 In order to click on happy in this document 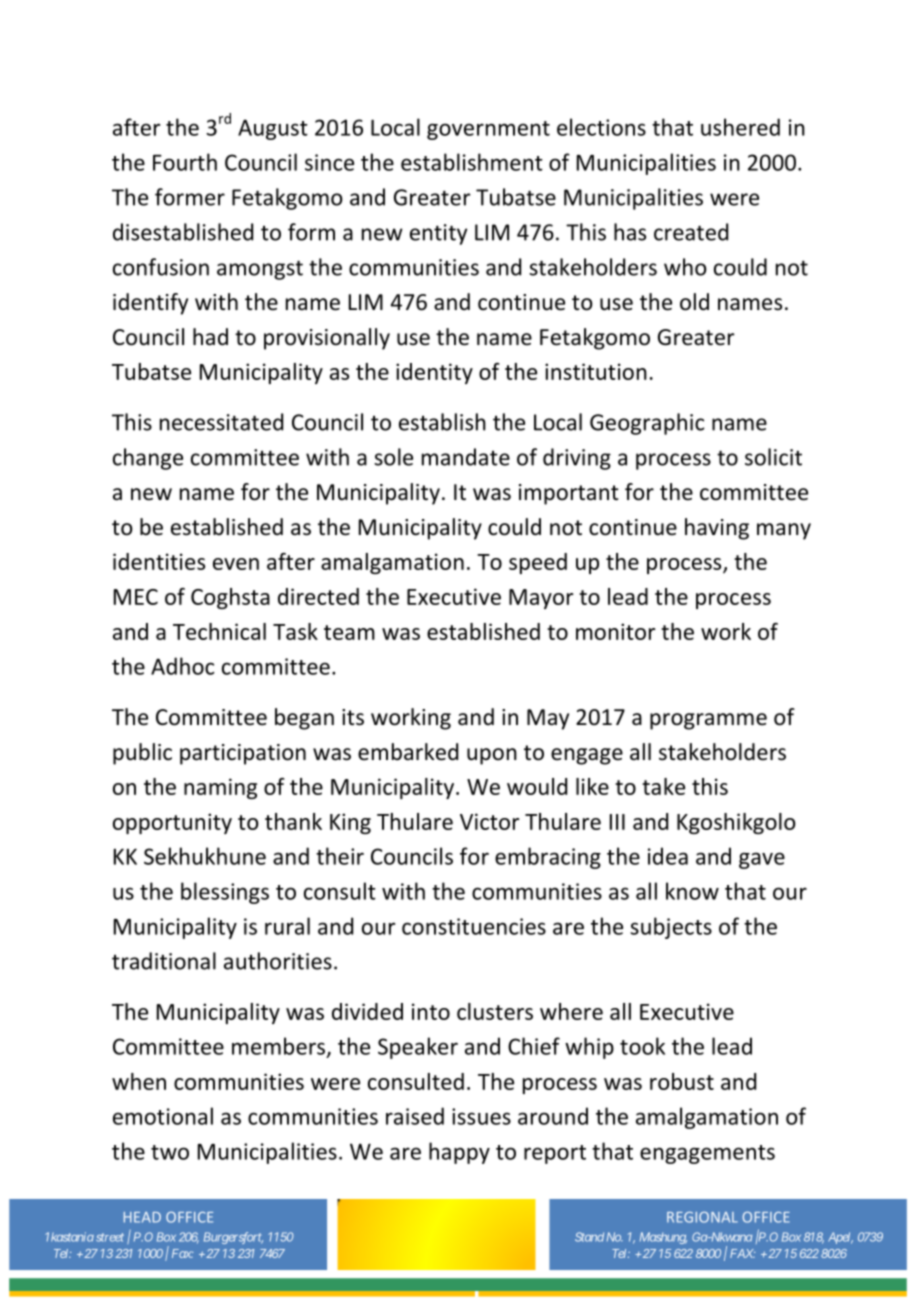, I will do `click(459, 1153)`.
